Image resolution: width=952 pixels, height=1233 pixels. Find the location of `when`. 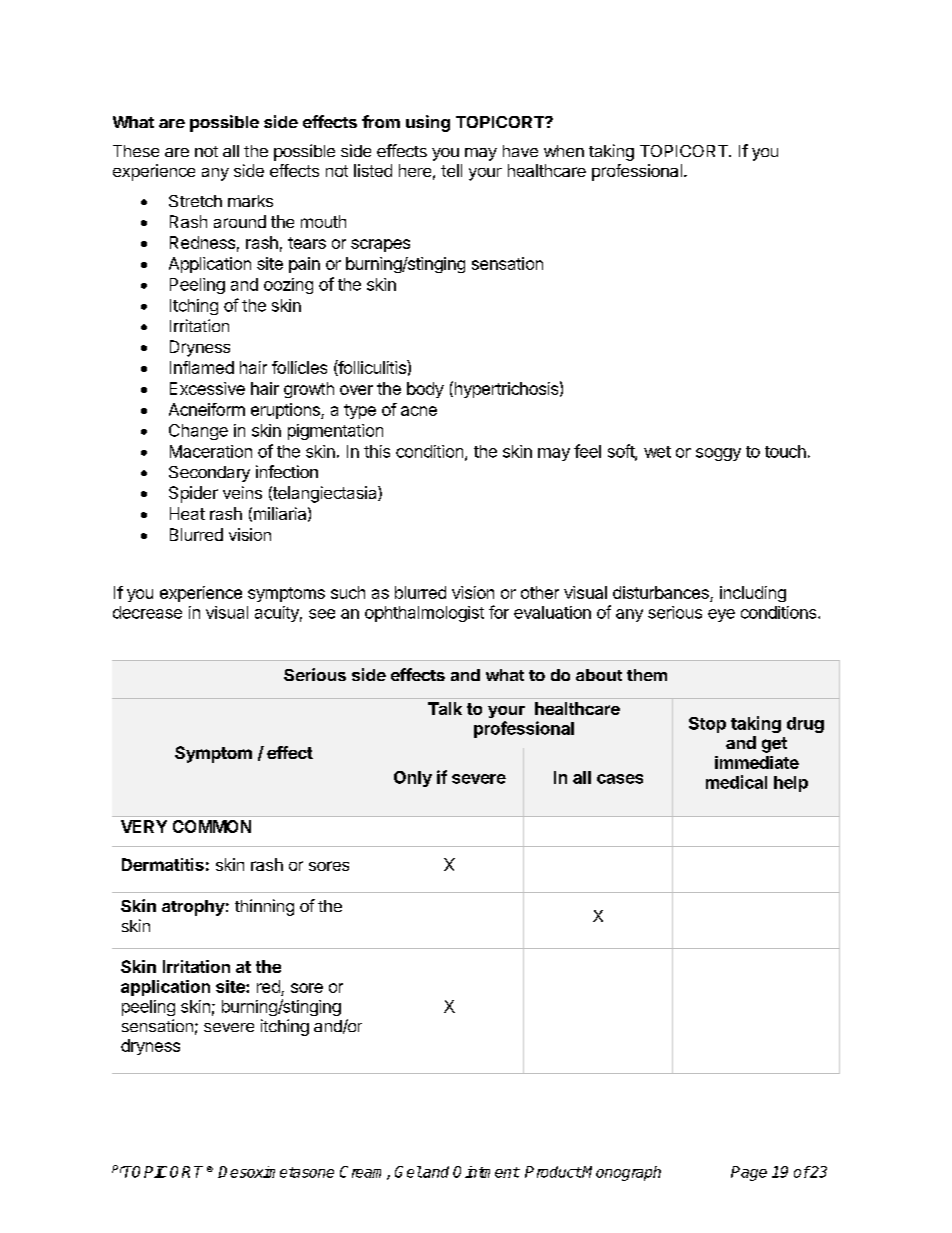

when is located at coordinates (564, 151).
